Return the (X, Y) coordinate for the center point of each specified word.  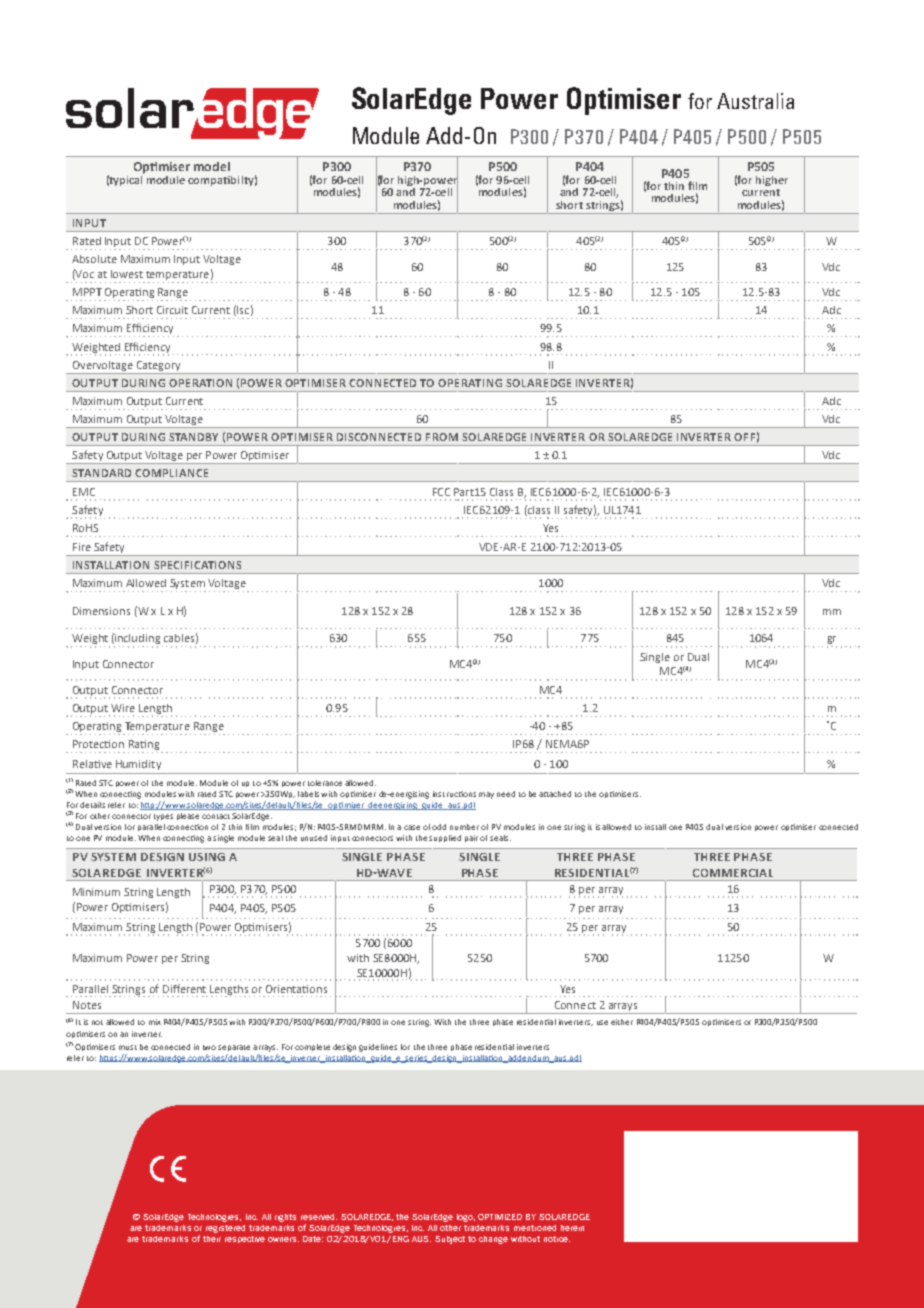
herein (572, 1228)
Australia (755, 101)
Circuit (172, 310)
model (212, 166)
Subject (450, 1240)
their (212, 1239)
